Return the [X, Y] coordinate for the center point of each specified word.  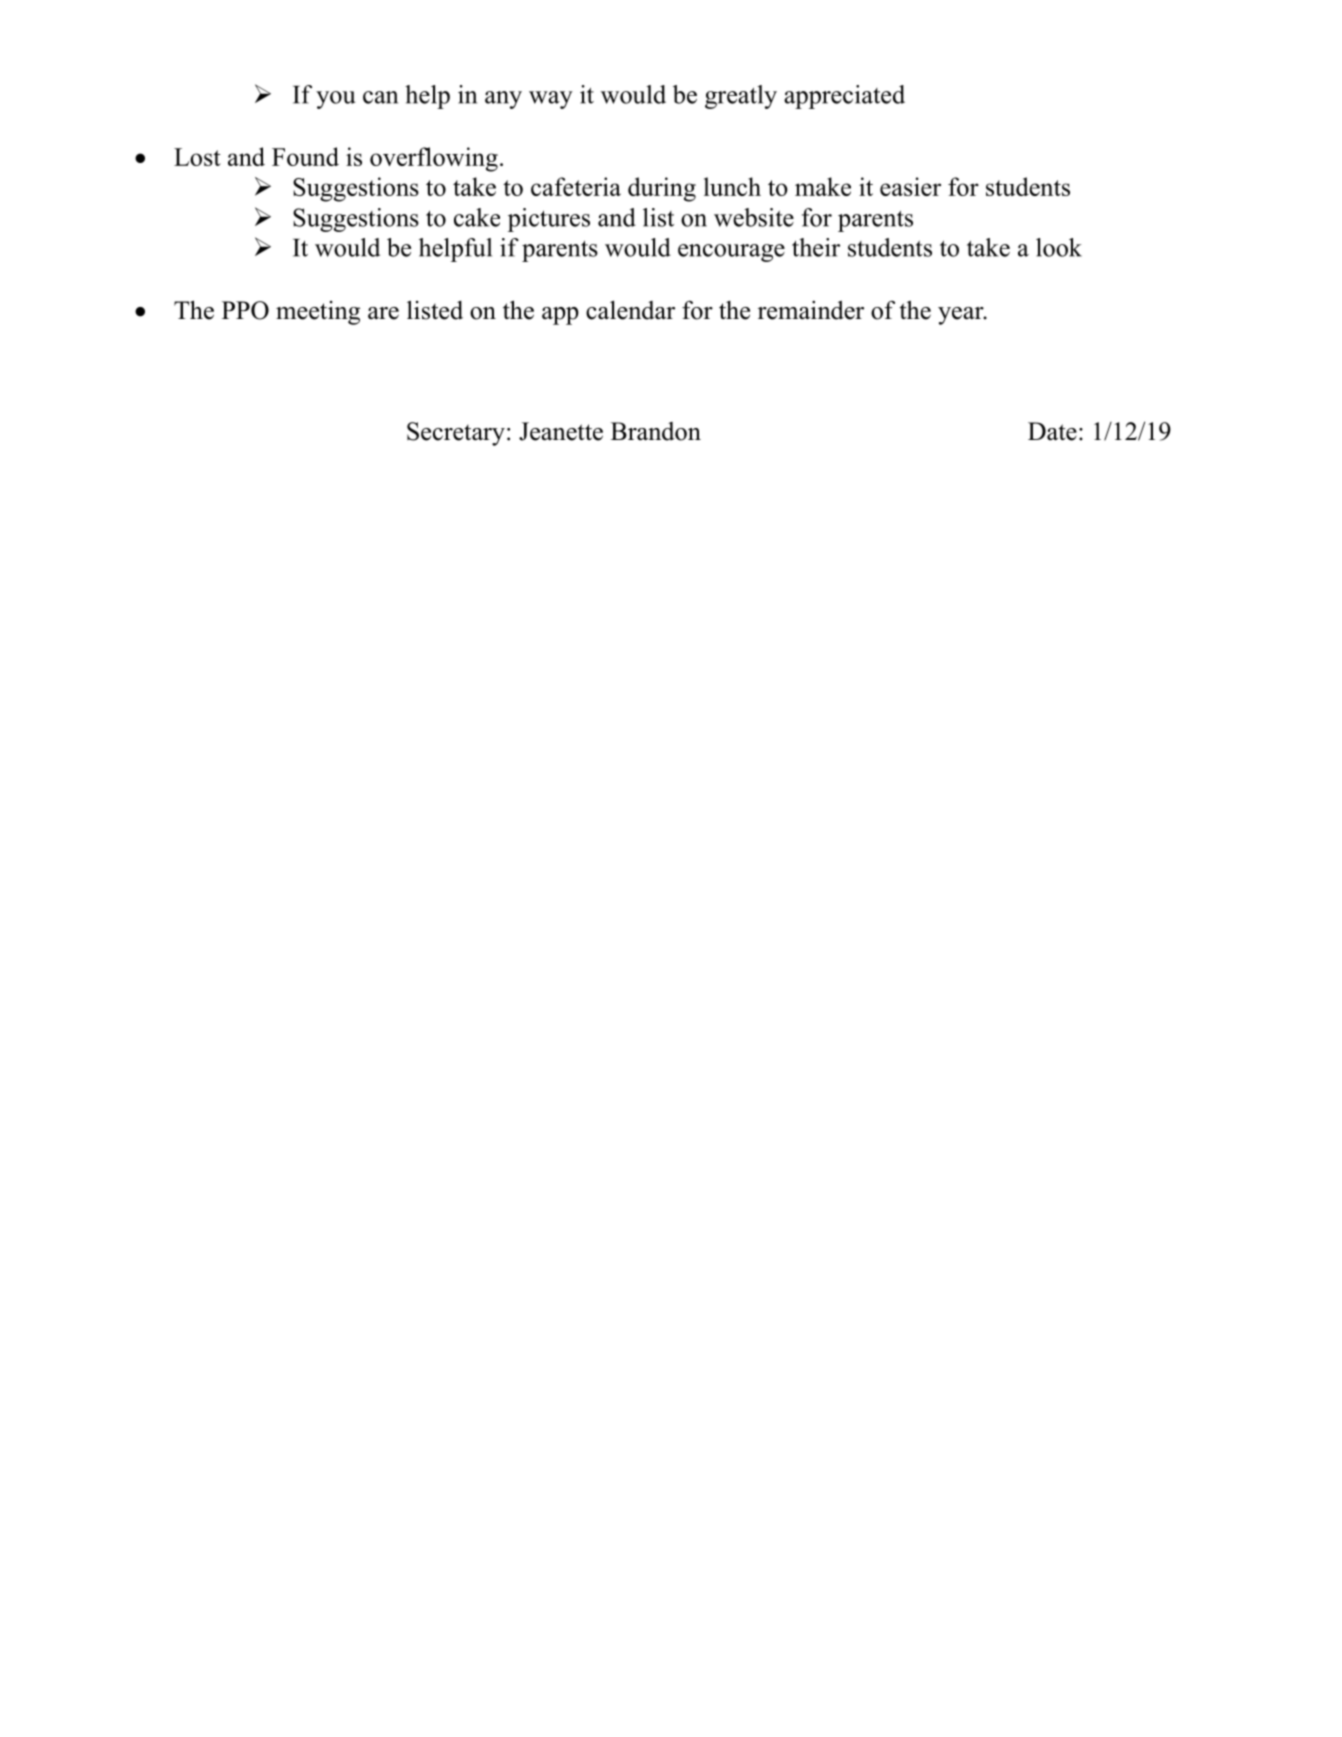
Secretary [456, 434]
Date [1052, 431]
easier [910, 186]
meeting [318, 313]
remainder [811, 310]
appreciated [844, 97]
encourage [731, 253]
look [1059, 247]
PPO [245, 310]
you [335, 100]
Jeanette [561, 431]
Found [305, 156]
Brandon [656, 431]
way [551, 100]
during [662, 189]
